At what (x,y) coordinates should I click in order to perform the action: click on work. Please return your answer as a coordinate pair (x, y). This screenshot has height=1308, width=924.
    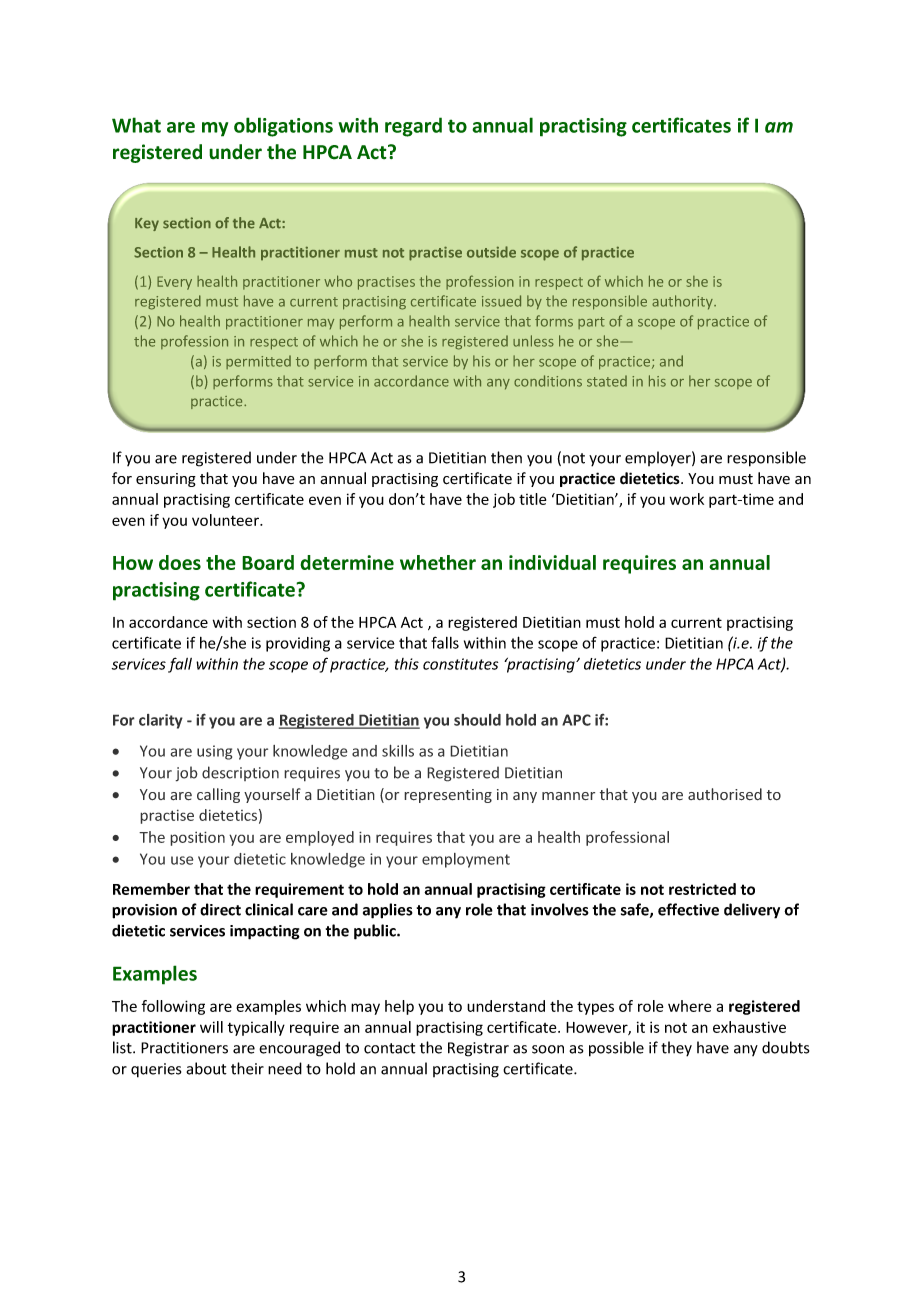
    Looking at the image, I should click on (687, 499).
